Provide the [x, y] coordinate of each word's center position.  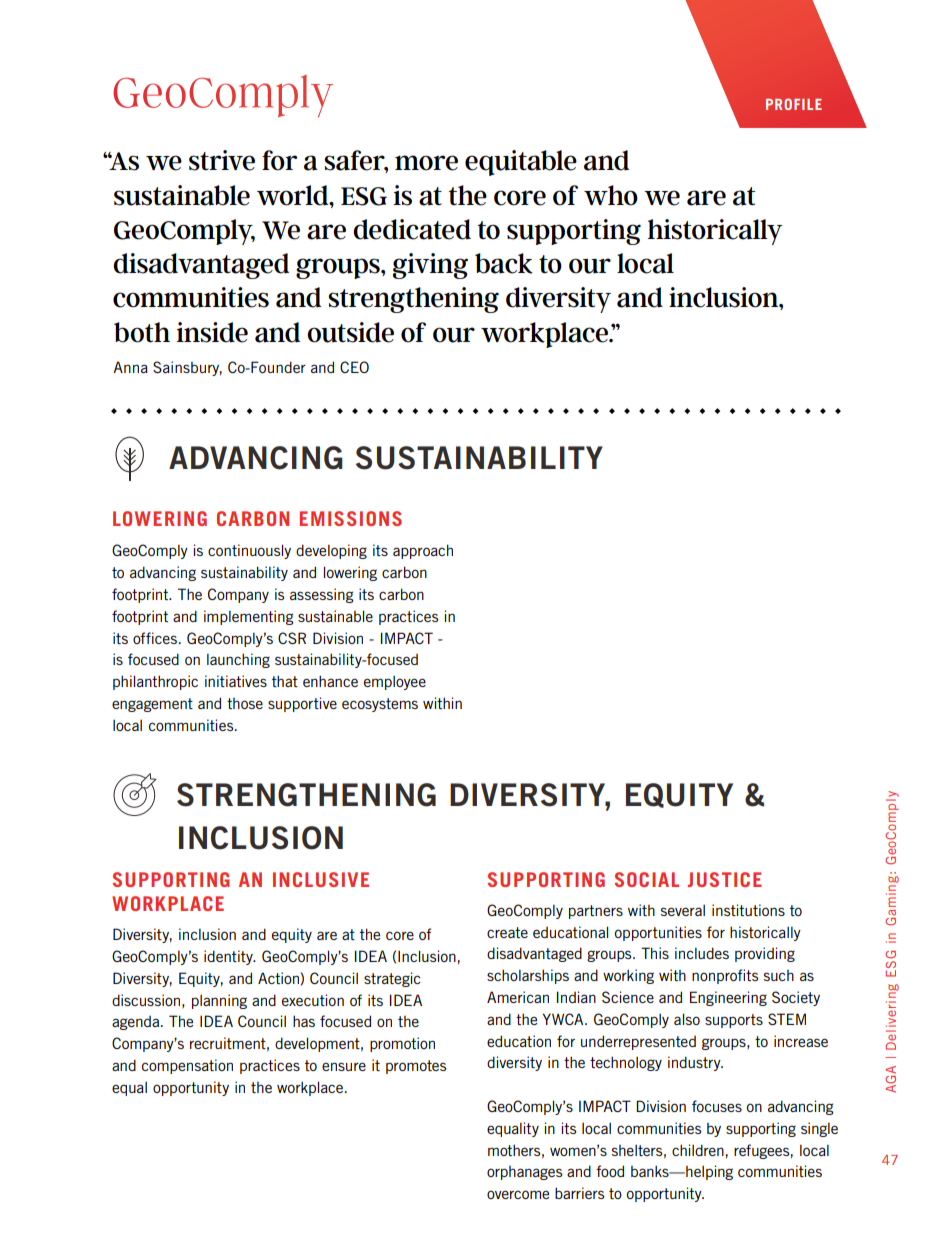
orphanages [524, 1173]
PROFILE [794, 104]
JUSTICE [724, 879]
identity [229, 957]
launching [238, 660]
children [698, 1150]
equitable [521, 163]
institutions [748, 910]
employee [395, 683]
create [507, 932]
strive [222, 160]
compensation [187, 1066]
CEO [354, 367]
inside [212, 332]
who [611, 195]
